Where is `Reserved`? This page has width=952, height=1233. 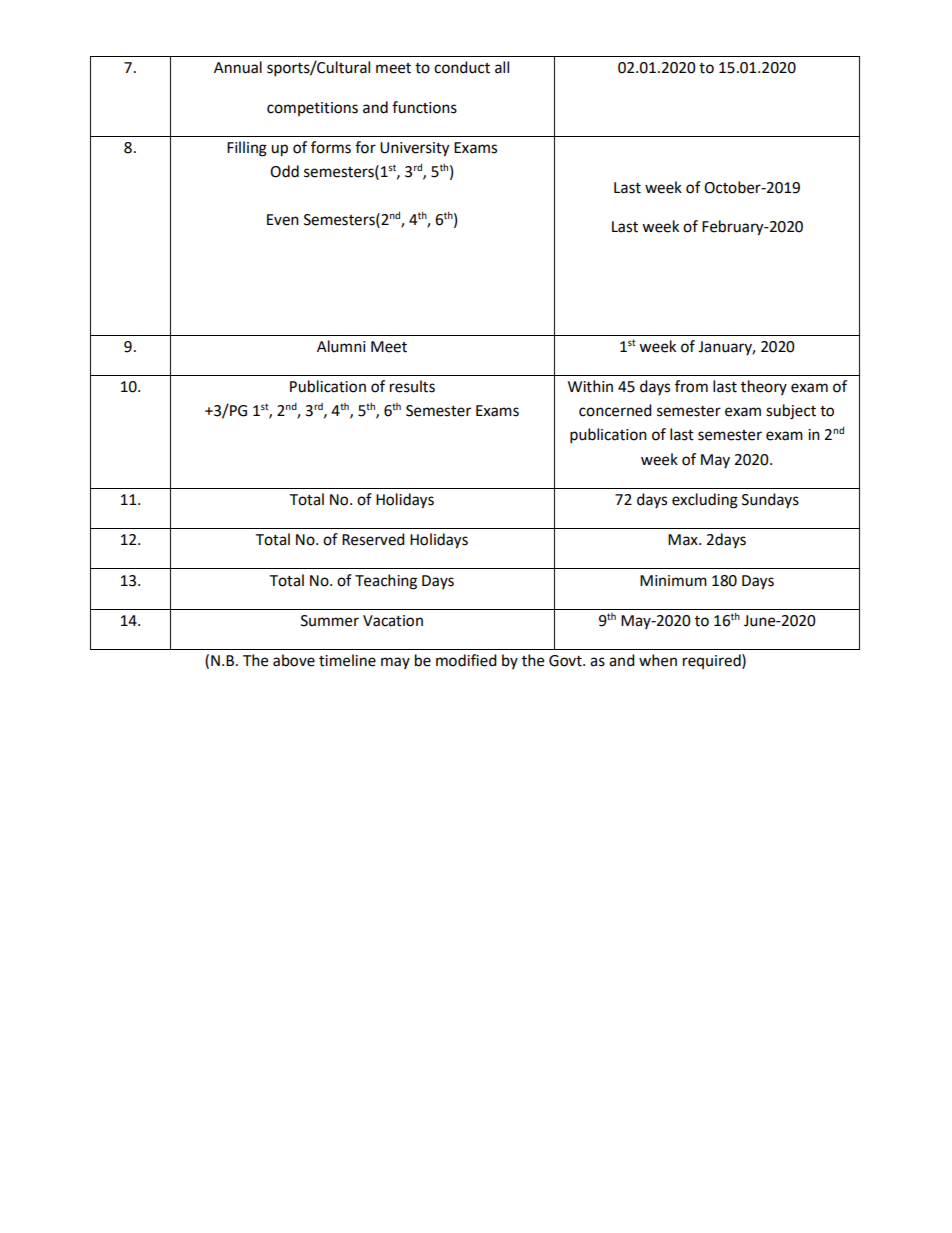 Reserved is located at coordinates (373, 539).
